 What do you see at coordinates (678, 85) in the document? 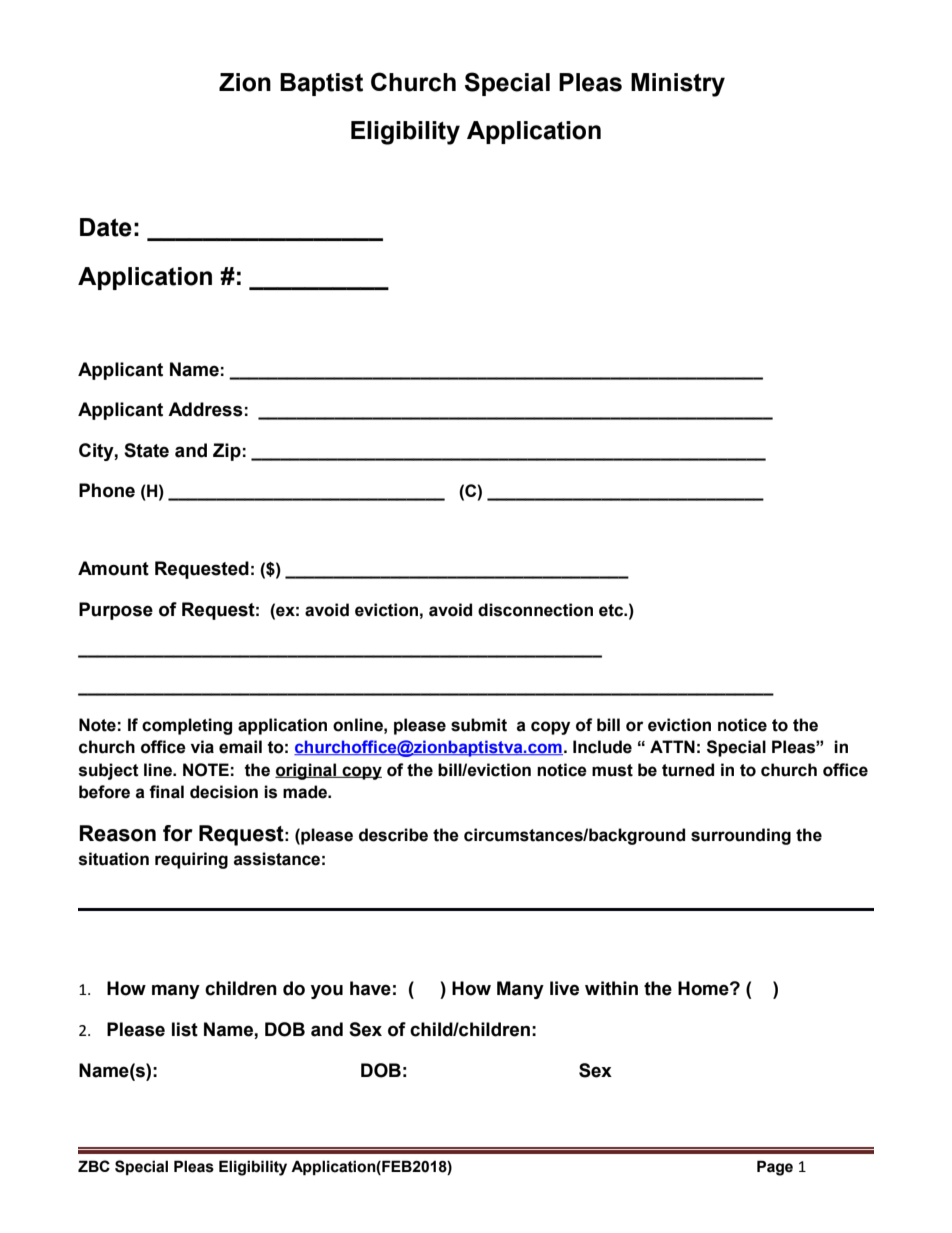
I see `Ministry` at bounding box center [678, 85].
